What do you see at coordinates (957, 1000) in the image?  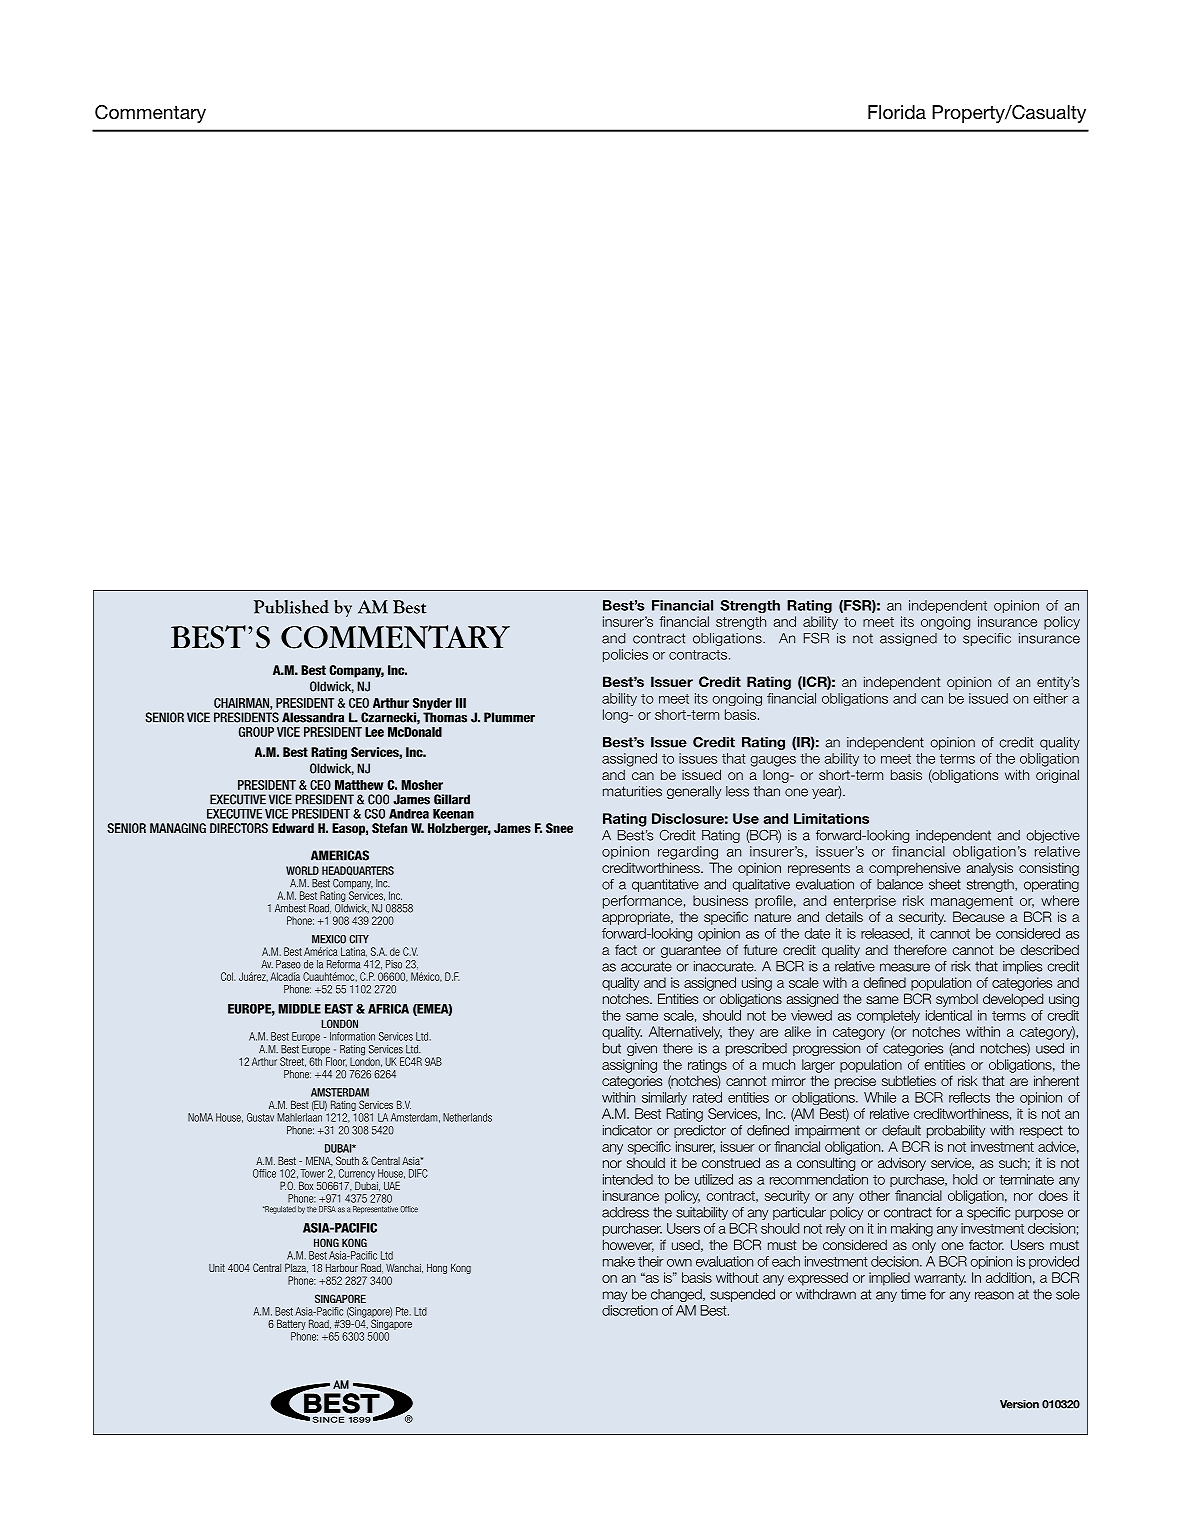 I see `symbol` at bounding box center [957, 1000].
